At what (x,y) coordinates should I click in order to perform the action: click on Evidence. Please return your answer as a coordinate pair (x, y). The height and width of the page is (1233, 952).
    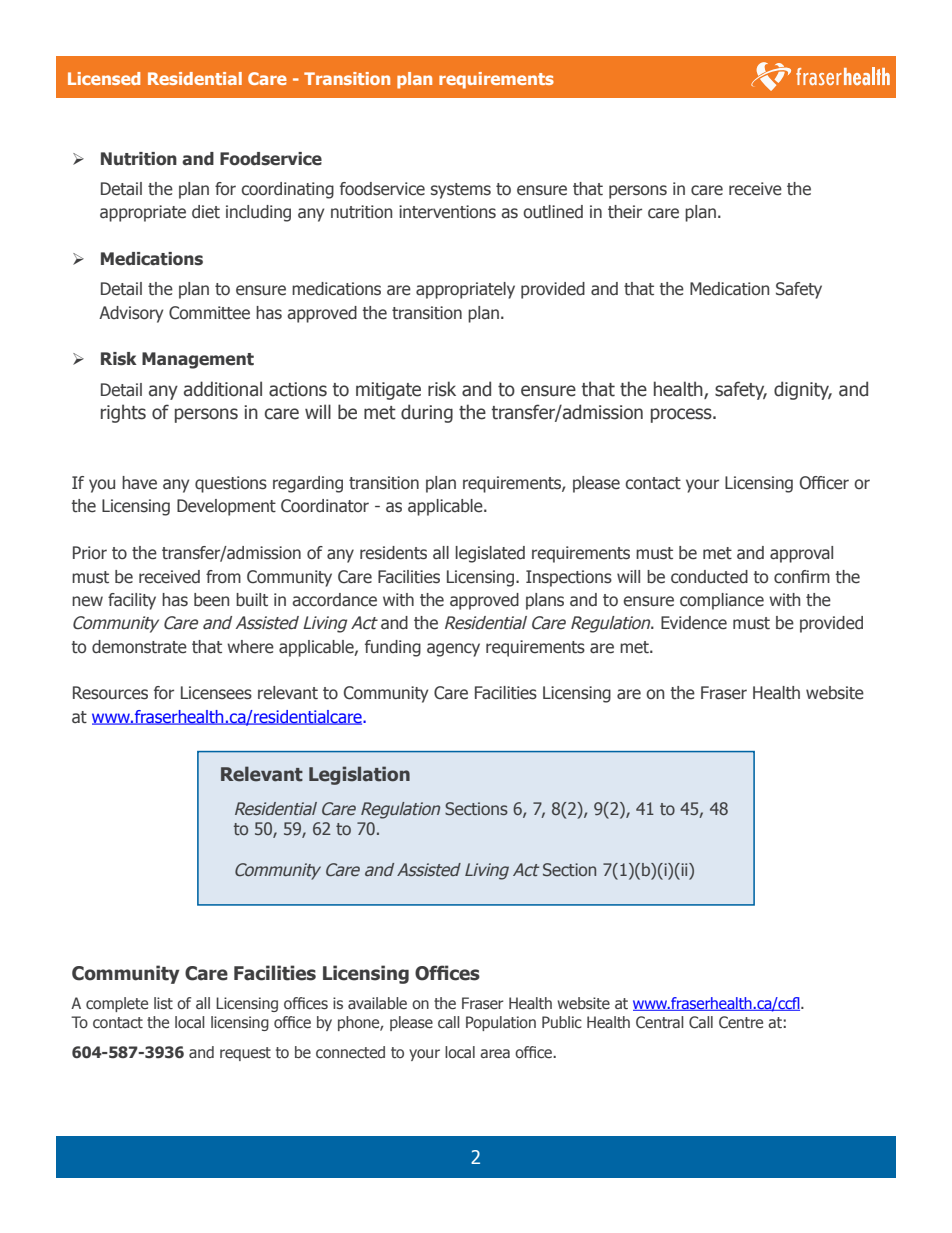
    Looking at the image, I should click on (694, 623).
